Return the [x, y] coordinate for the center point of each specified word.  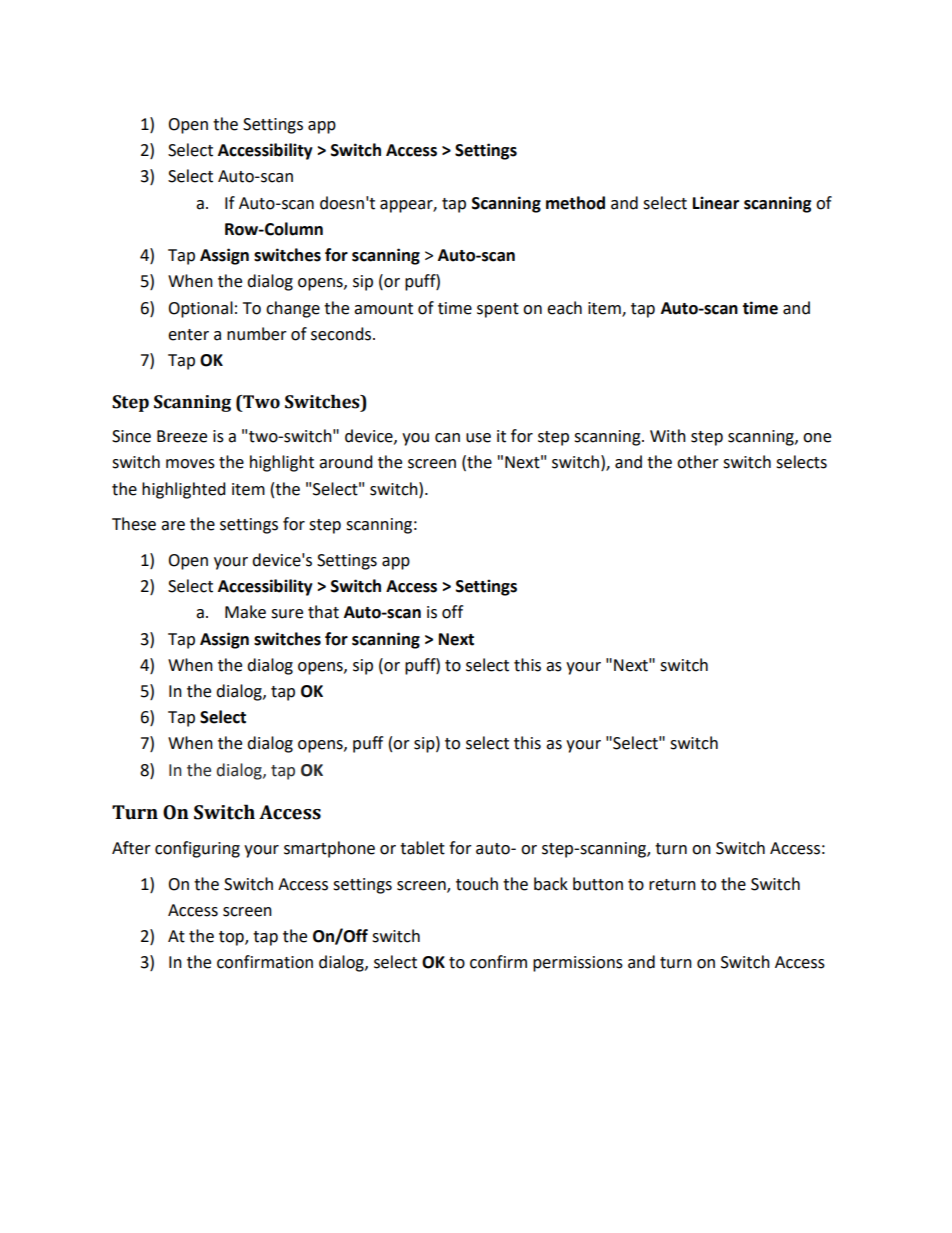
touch [477, 884]
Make [245, 612]
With [668, 436]
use [478, 438]
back [551, 884]
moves [190, 464]
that [323, 612]
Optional [200, 309]
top [232, 938]
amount [383, 309]
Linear [716, 203]
